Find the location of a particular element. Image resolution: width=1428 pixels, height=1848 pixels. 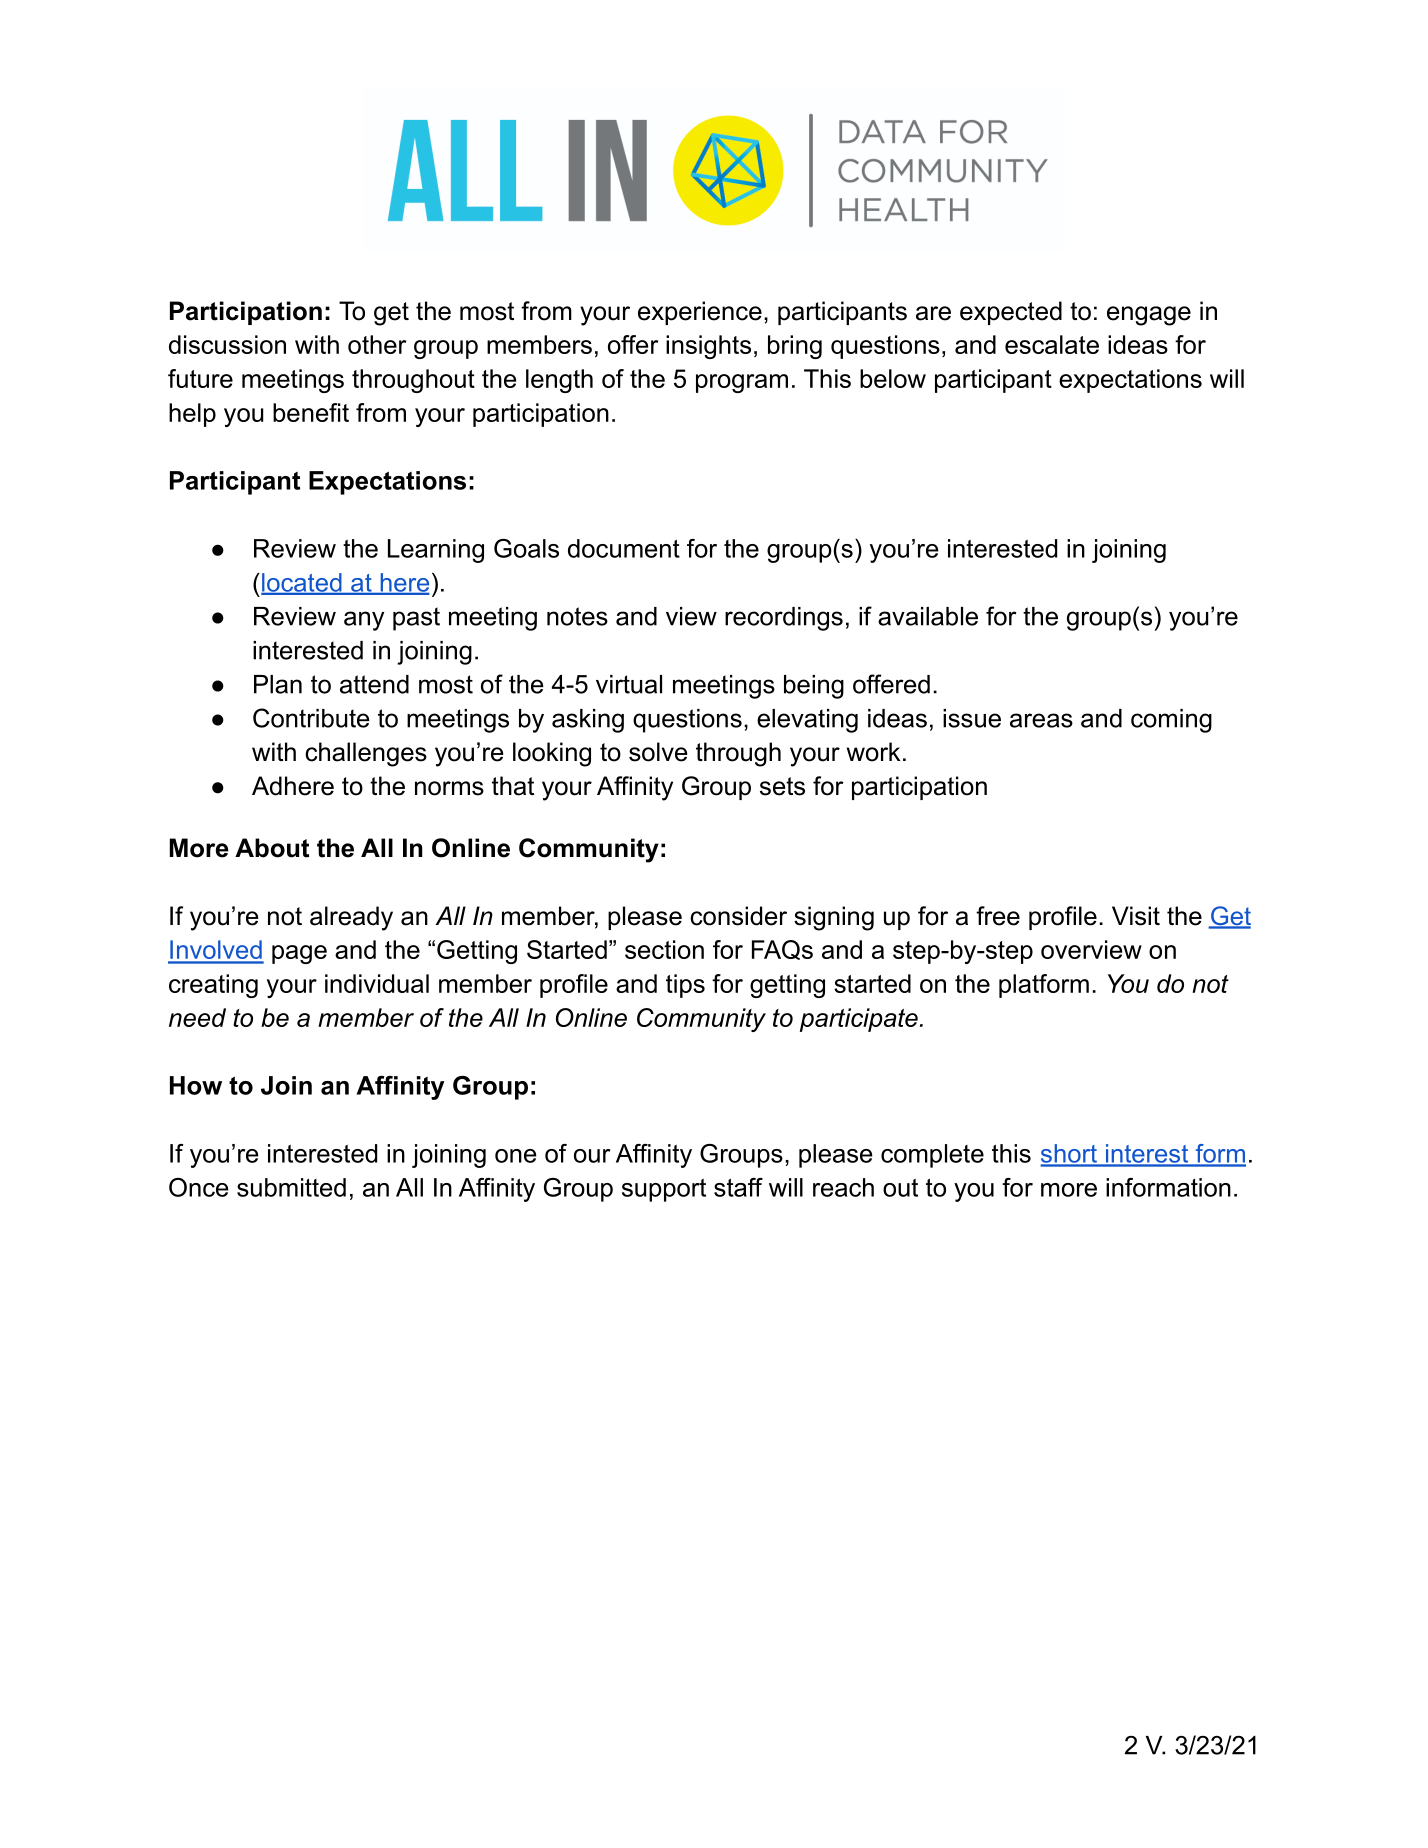

About is located at coordinates (272, 848).
